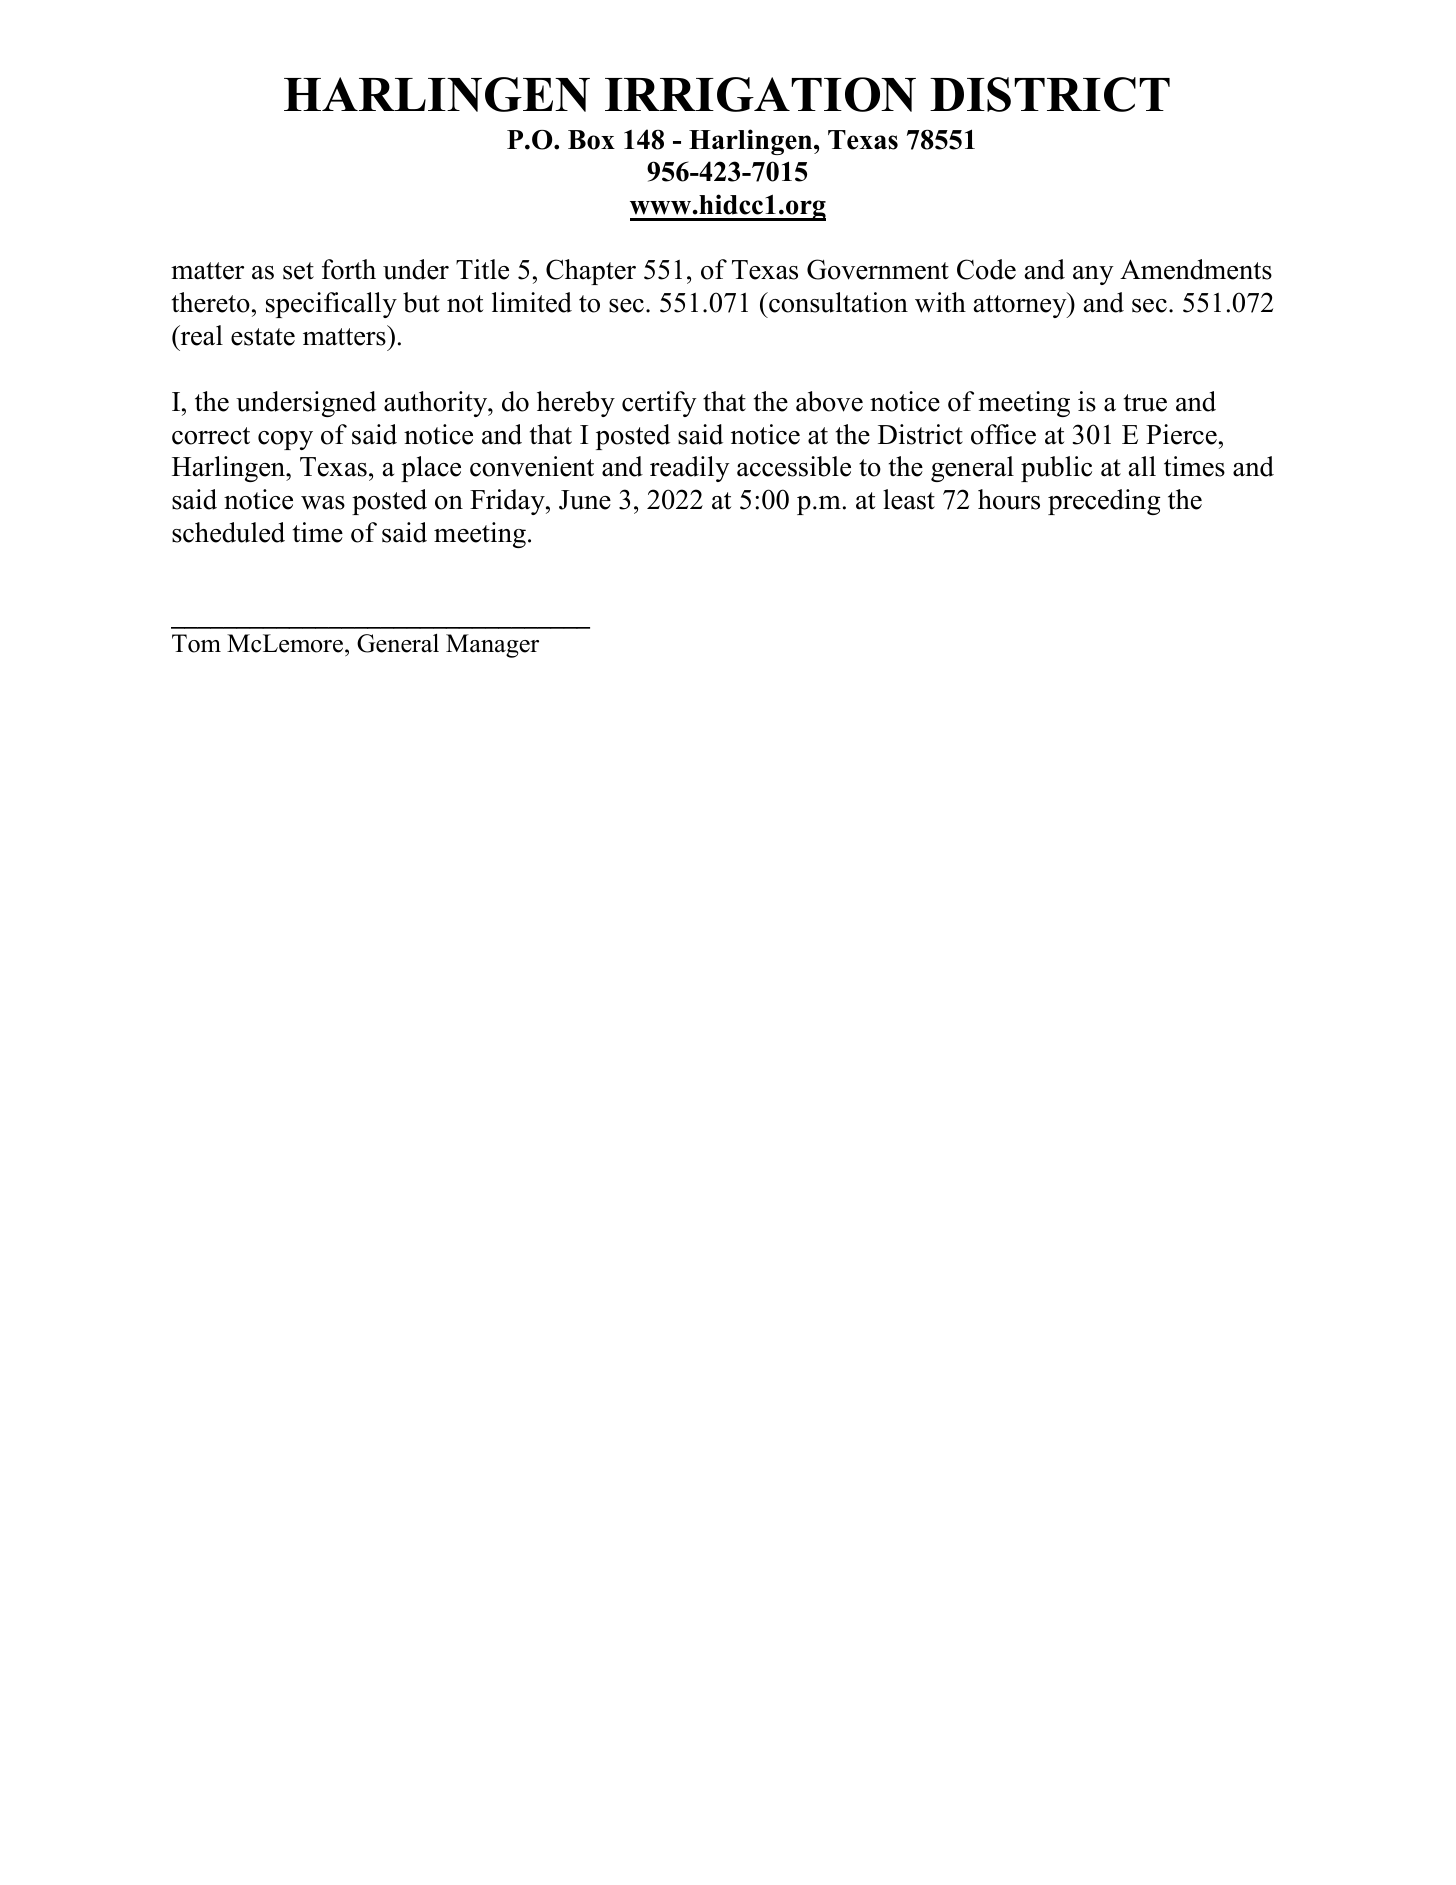 Image resolution: width=1456 pixels, height=1885 pixels. What do you see at coordinates (659, 404) in the page?
I see `certify` at bounding box center [659, 404].
